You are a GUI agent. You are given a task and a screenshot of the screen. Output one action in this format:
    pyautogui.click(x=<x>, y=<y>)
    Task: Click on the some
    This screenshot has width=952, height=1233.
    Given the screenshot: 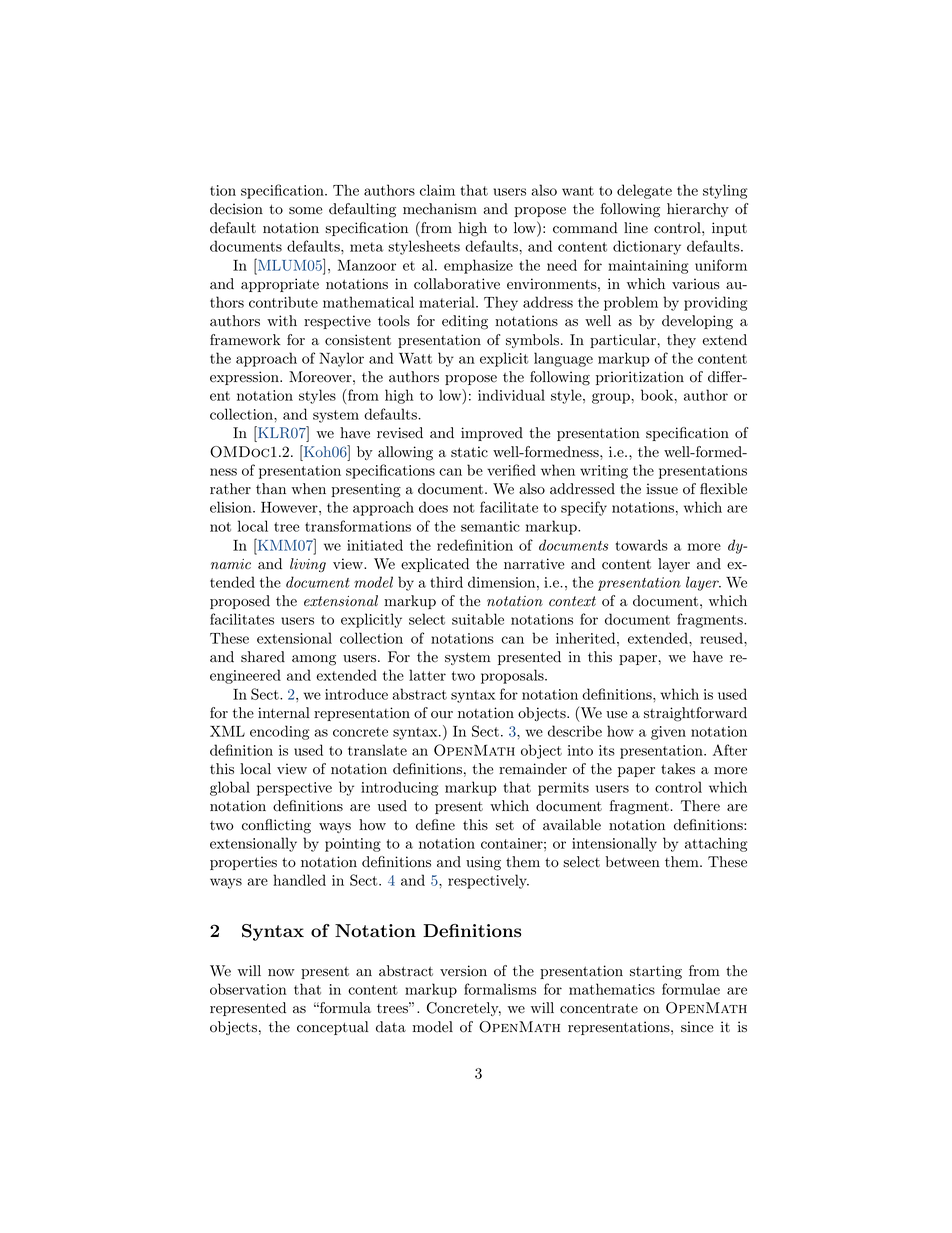 What is the action you would take?
    pyautogui.click(x=305, y=211)
